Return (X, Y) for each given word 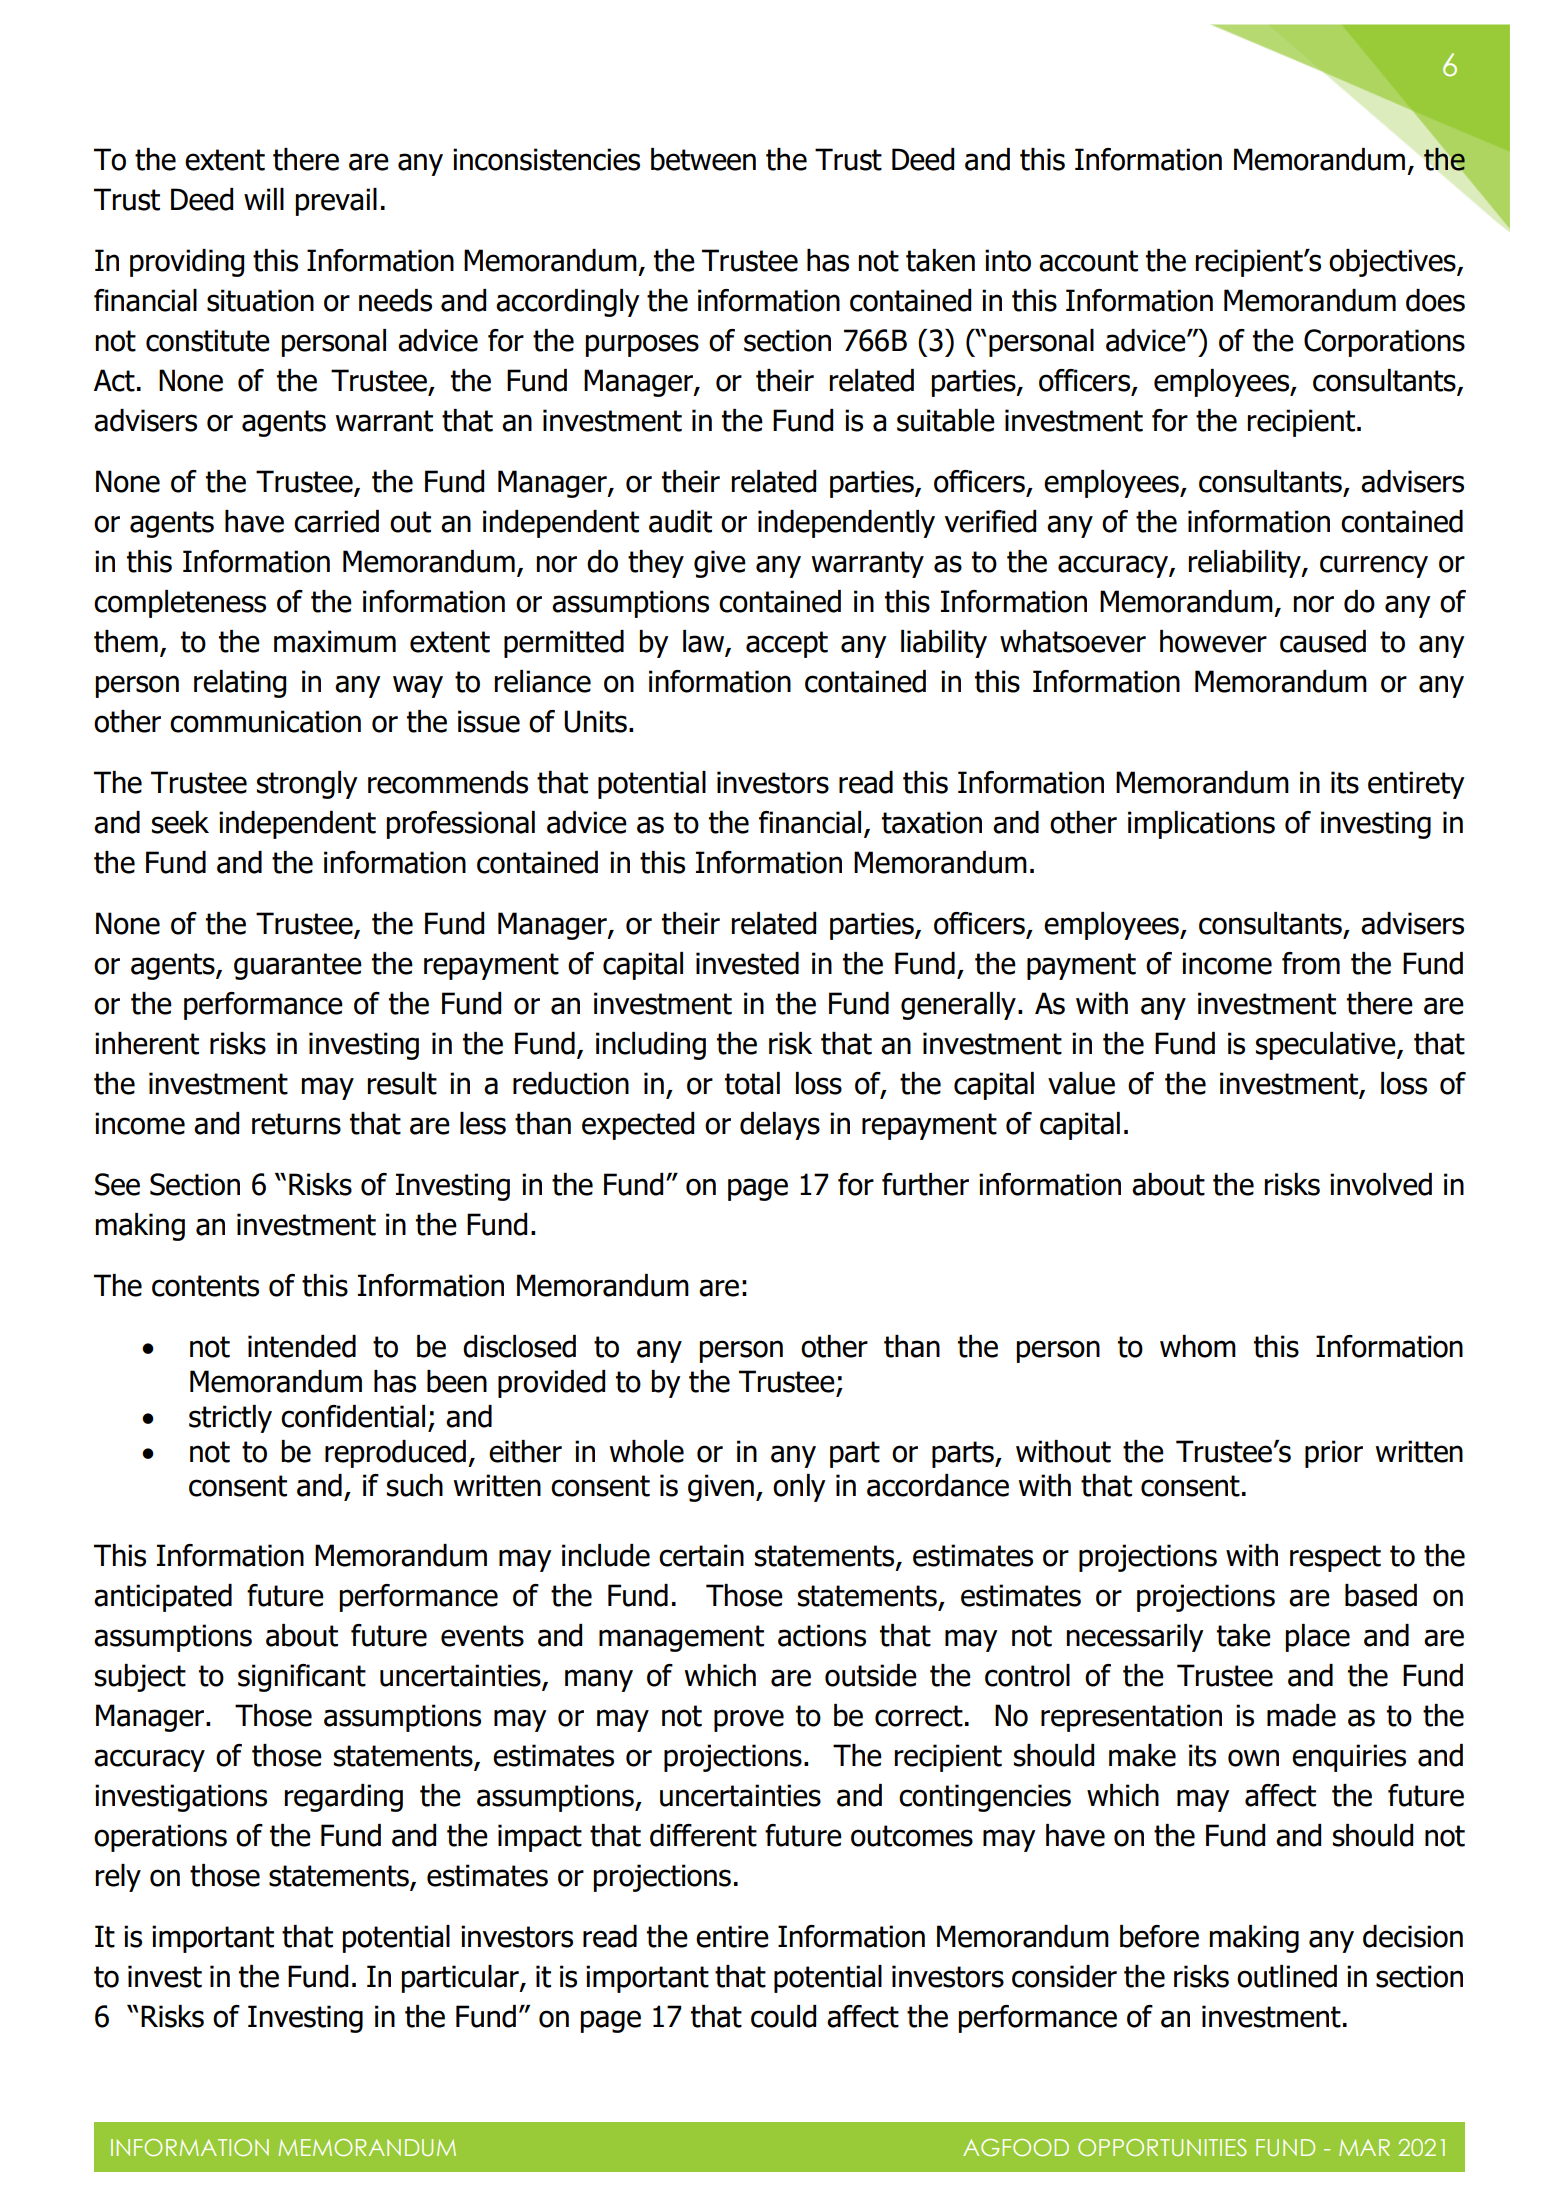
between (703, 159)
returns (296, 1124)
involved (1381, 1184)
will (264, 199)
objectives (1393, 263)
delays (780, 1126)
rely (118, 1878)
